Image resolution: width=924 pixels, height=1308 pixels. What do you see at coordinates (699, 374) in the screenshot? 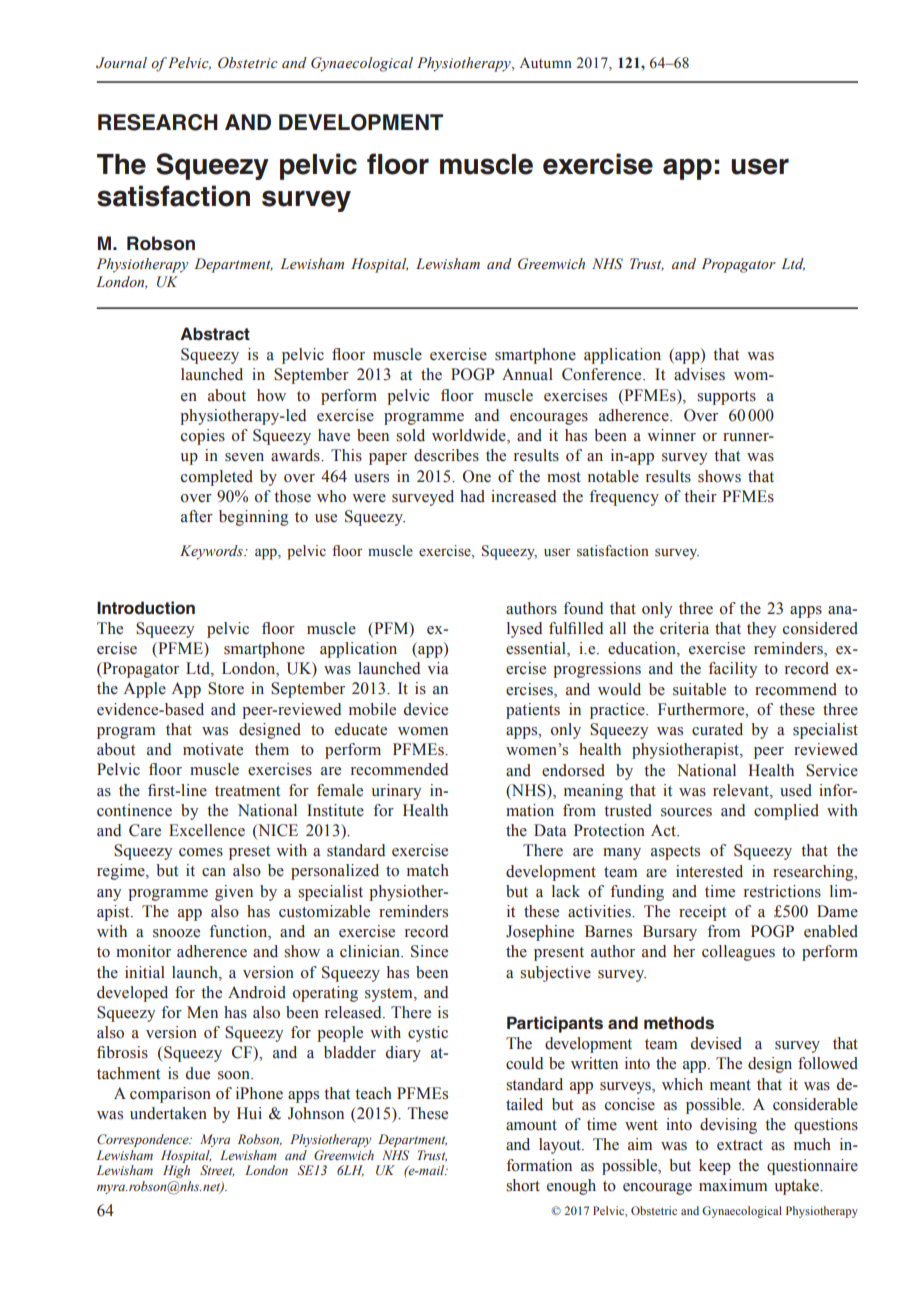
I see `advises` at bounding box center [699, 374].
